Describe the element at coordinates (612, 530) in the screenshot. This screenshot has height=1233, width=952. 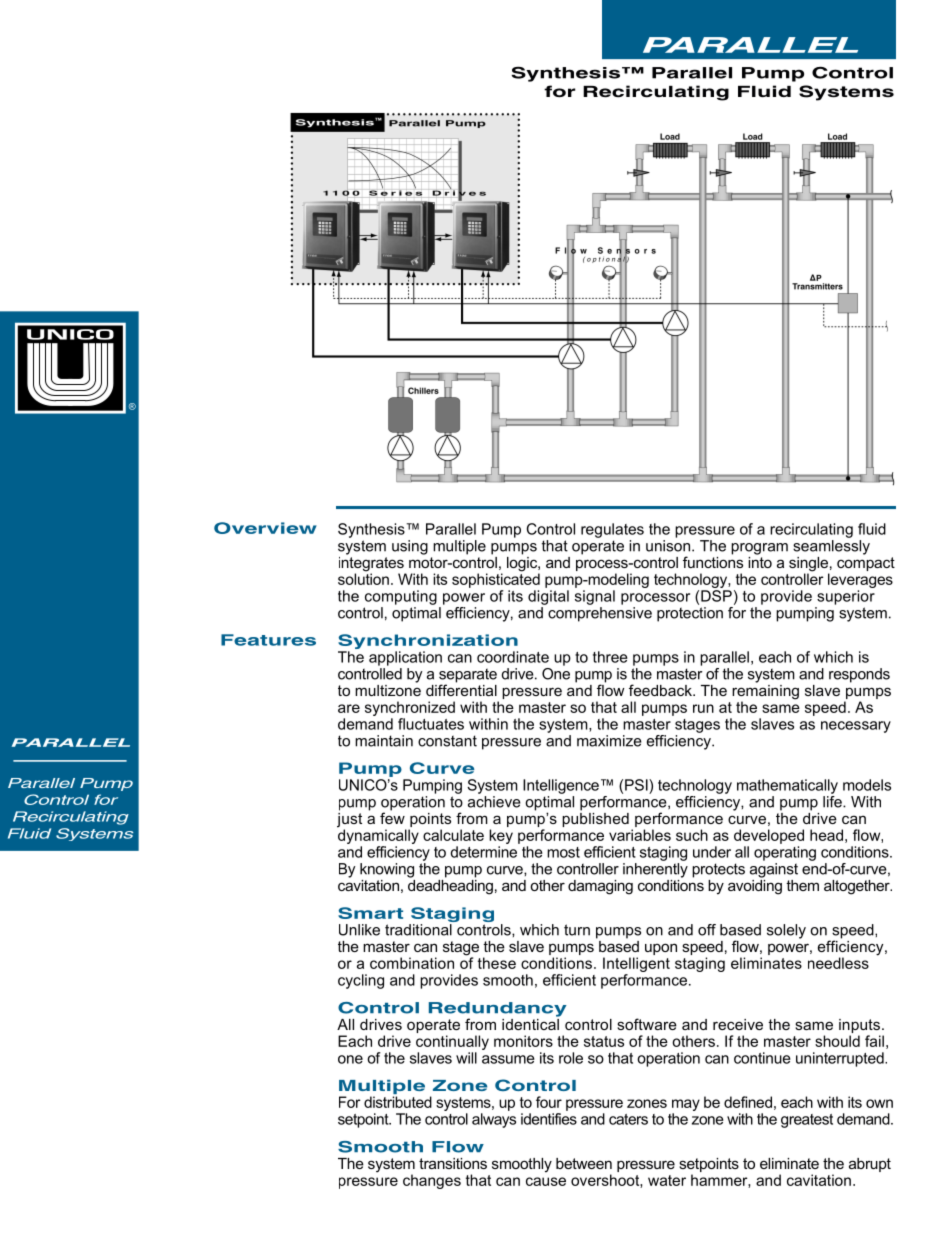
I see `regulates` at that location.
